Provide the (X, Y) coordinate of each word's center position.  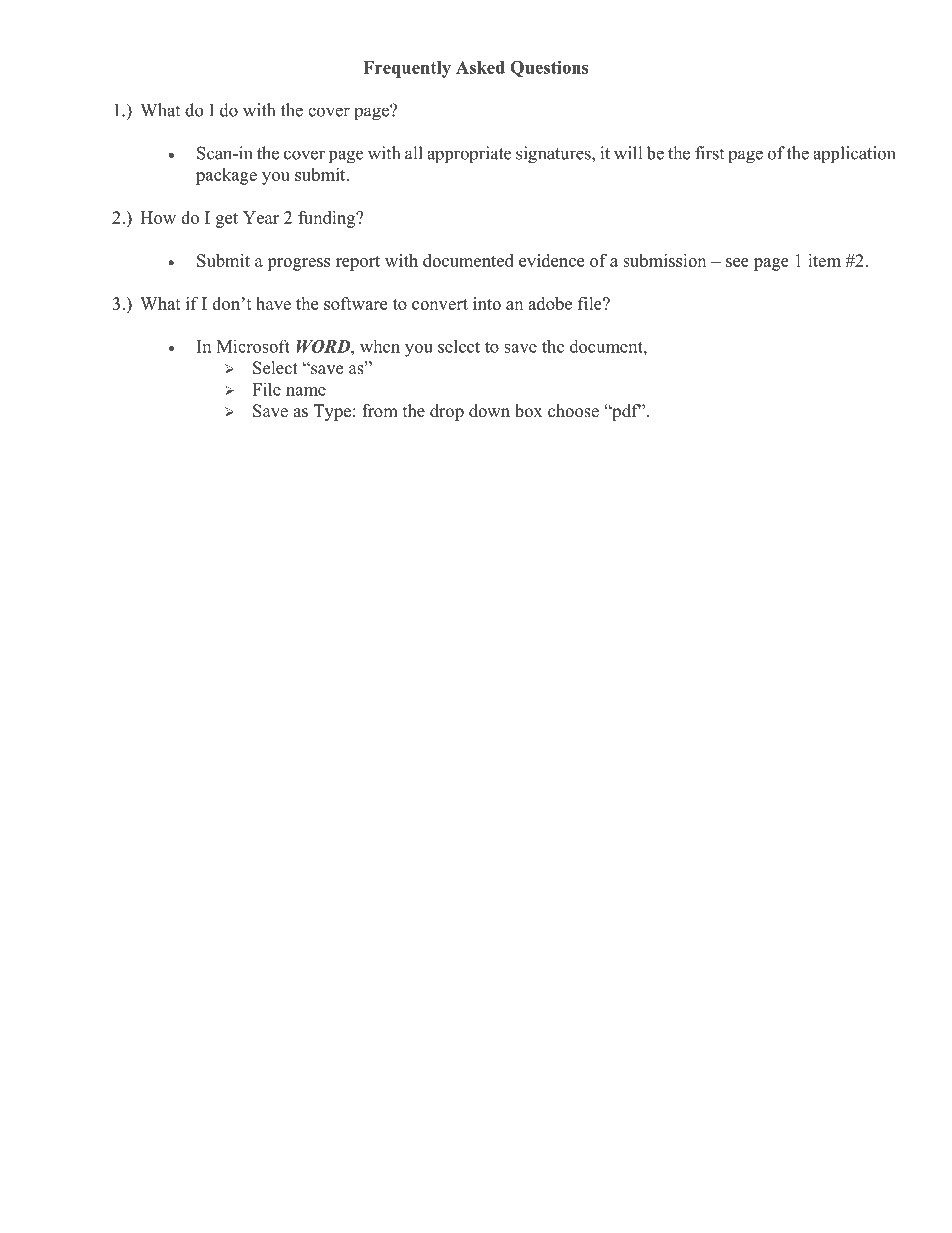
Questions (549, 69)
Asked (480, 67)
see (737, 262)
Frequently (407, 69)
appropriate (469, 155)
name (306, 391)
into (487, 303)
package (226, 176)
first (709, 153)
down (489, 411)
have (273, 303)
